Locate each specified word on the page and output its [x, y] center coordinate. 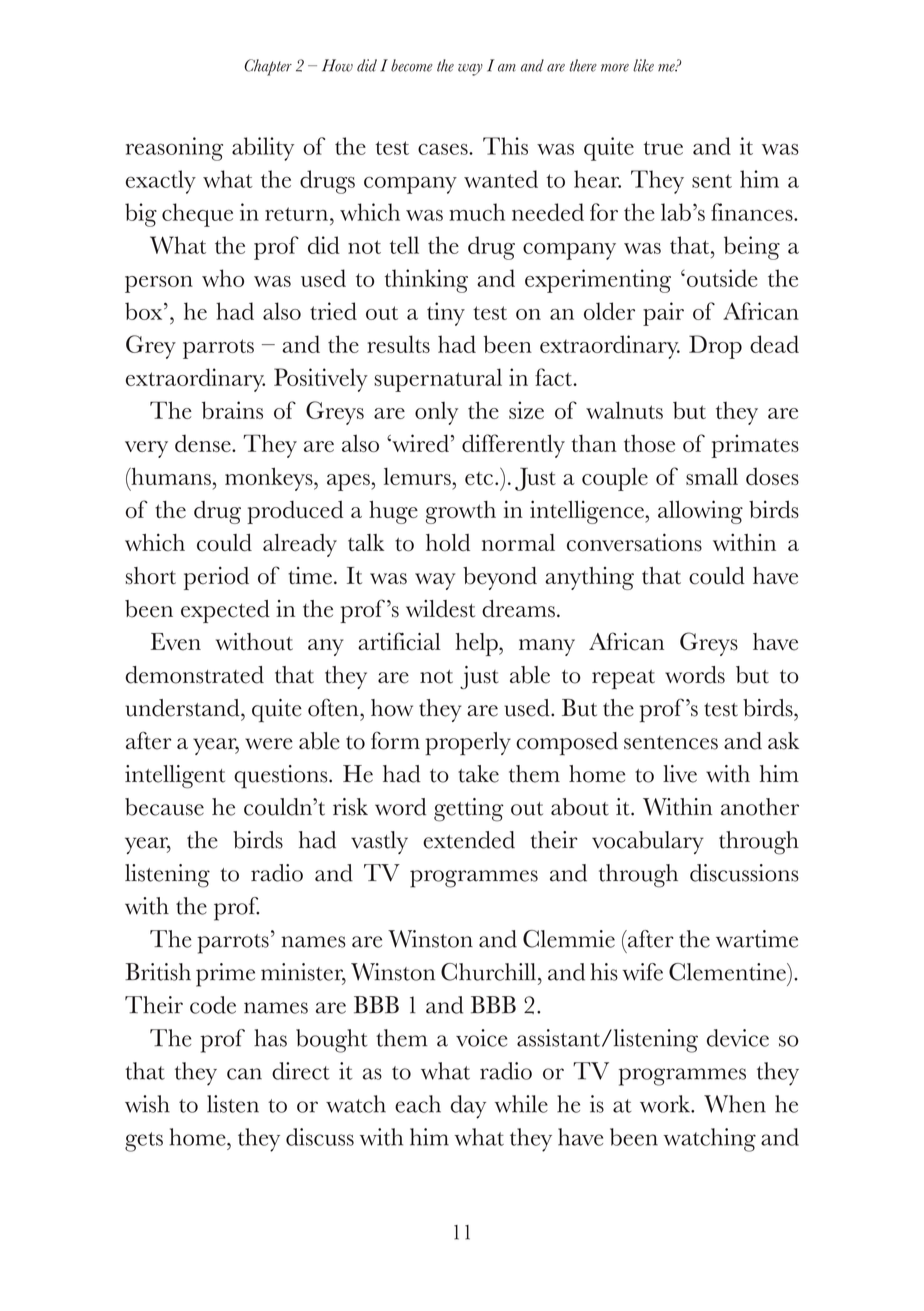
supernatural [438, 380]
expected [225, 611]
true [663, 148]
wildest [440, 609]
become [412, 65]
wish [147, 1104]
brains [232, 410]
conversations [634, 542]
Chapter [268, 67]
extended [469, 840]
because [164, 807]
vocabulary [648, 842]
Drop [715, 347]
